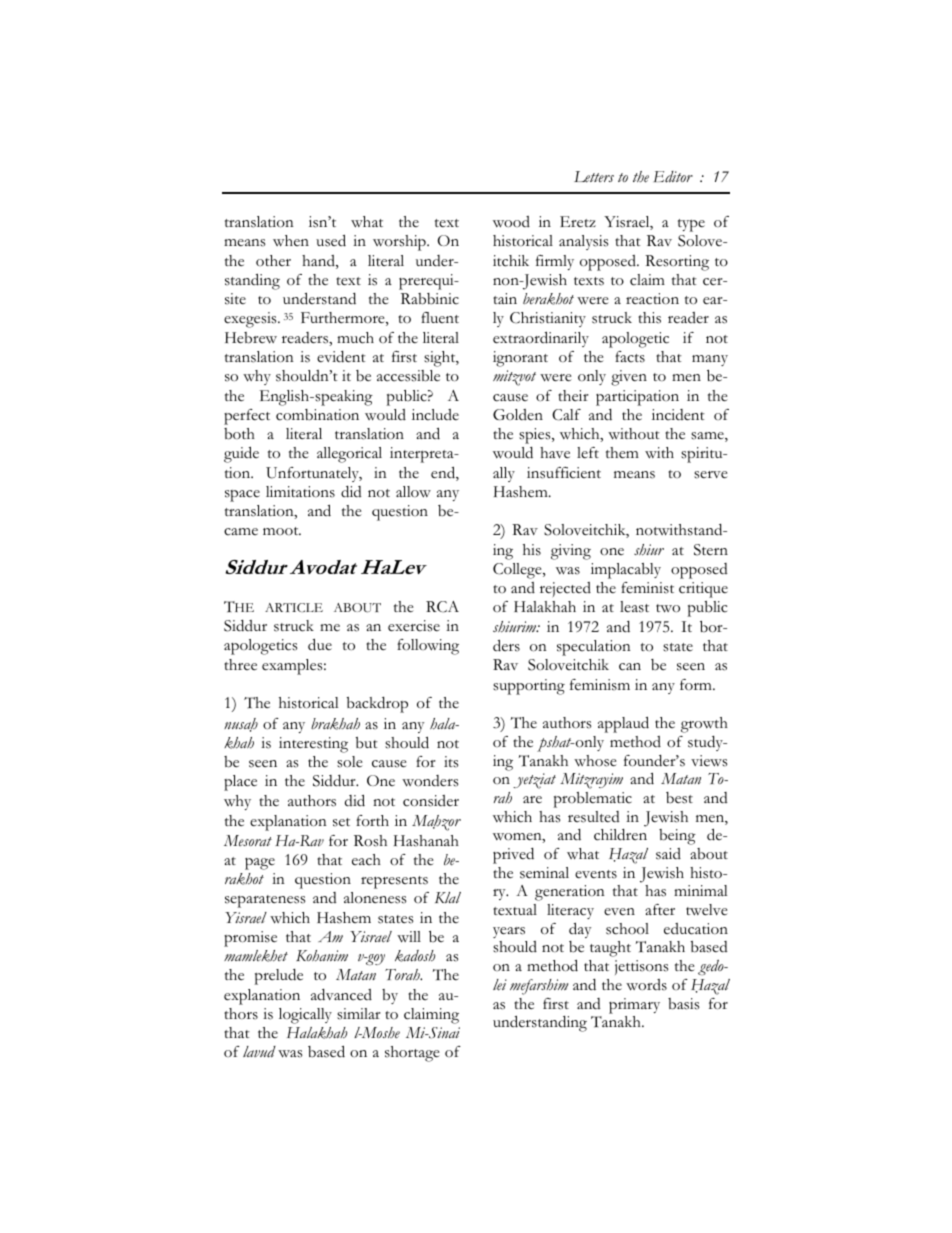 This image has height=1233, width=952. What do you see at coordinates (442, 607) in the image?
I see `RCA` at bounding box center [442, 607].
